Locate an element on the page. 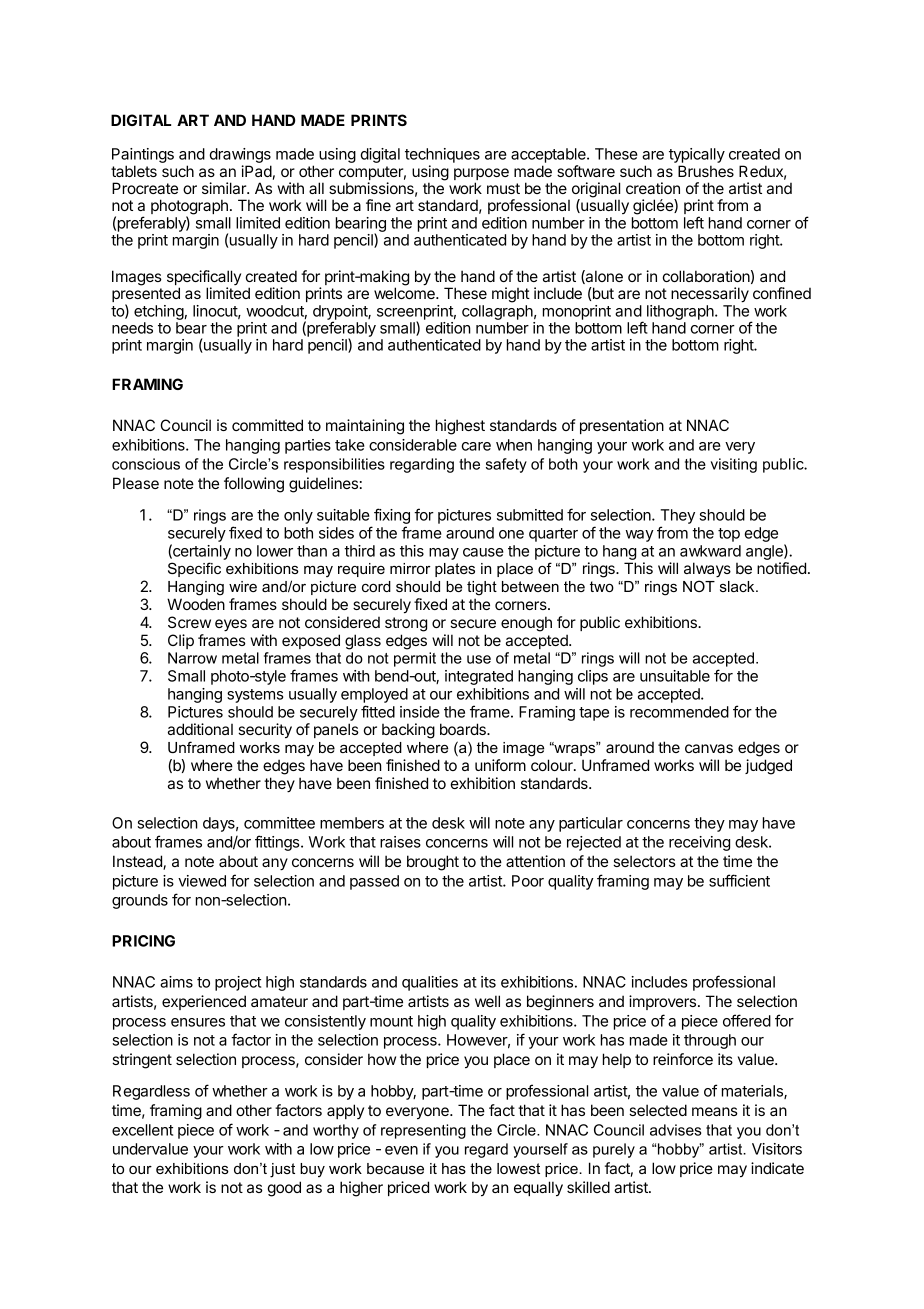 The height and width of the document is (1309, 924). committed is located at coordinates (267, 425).
